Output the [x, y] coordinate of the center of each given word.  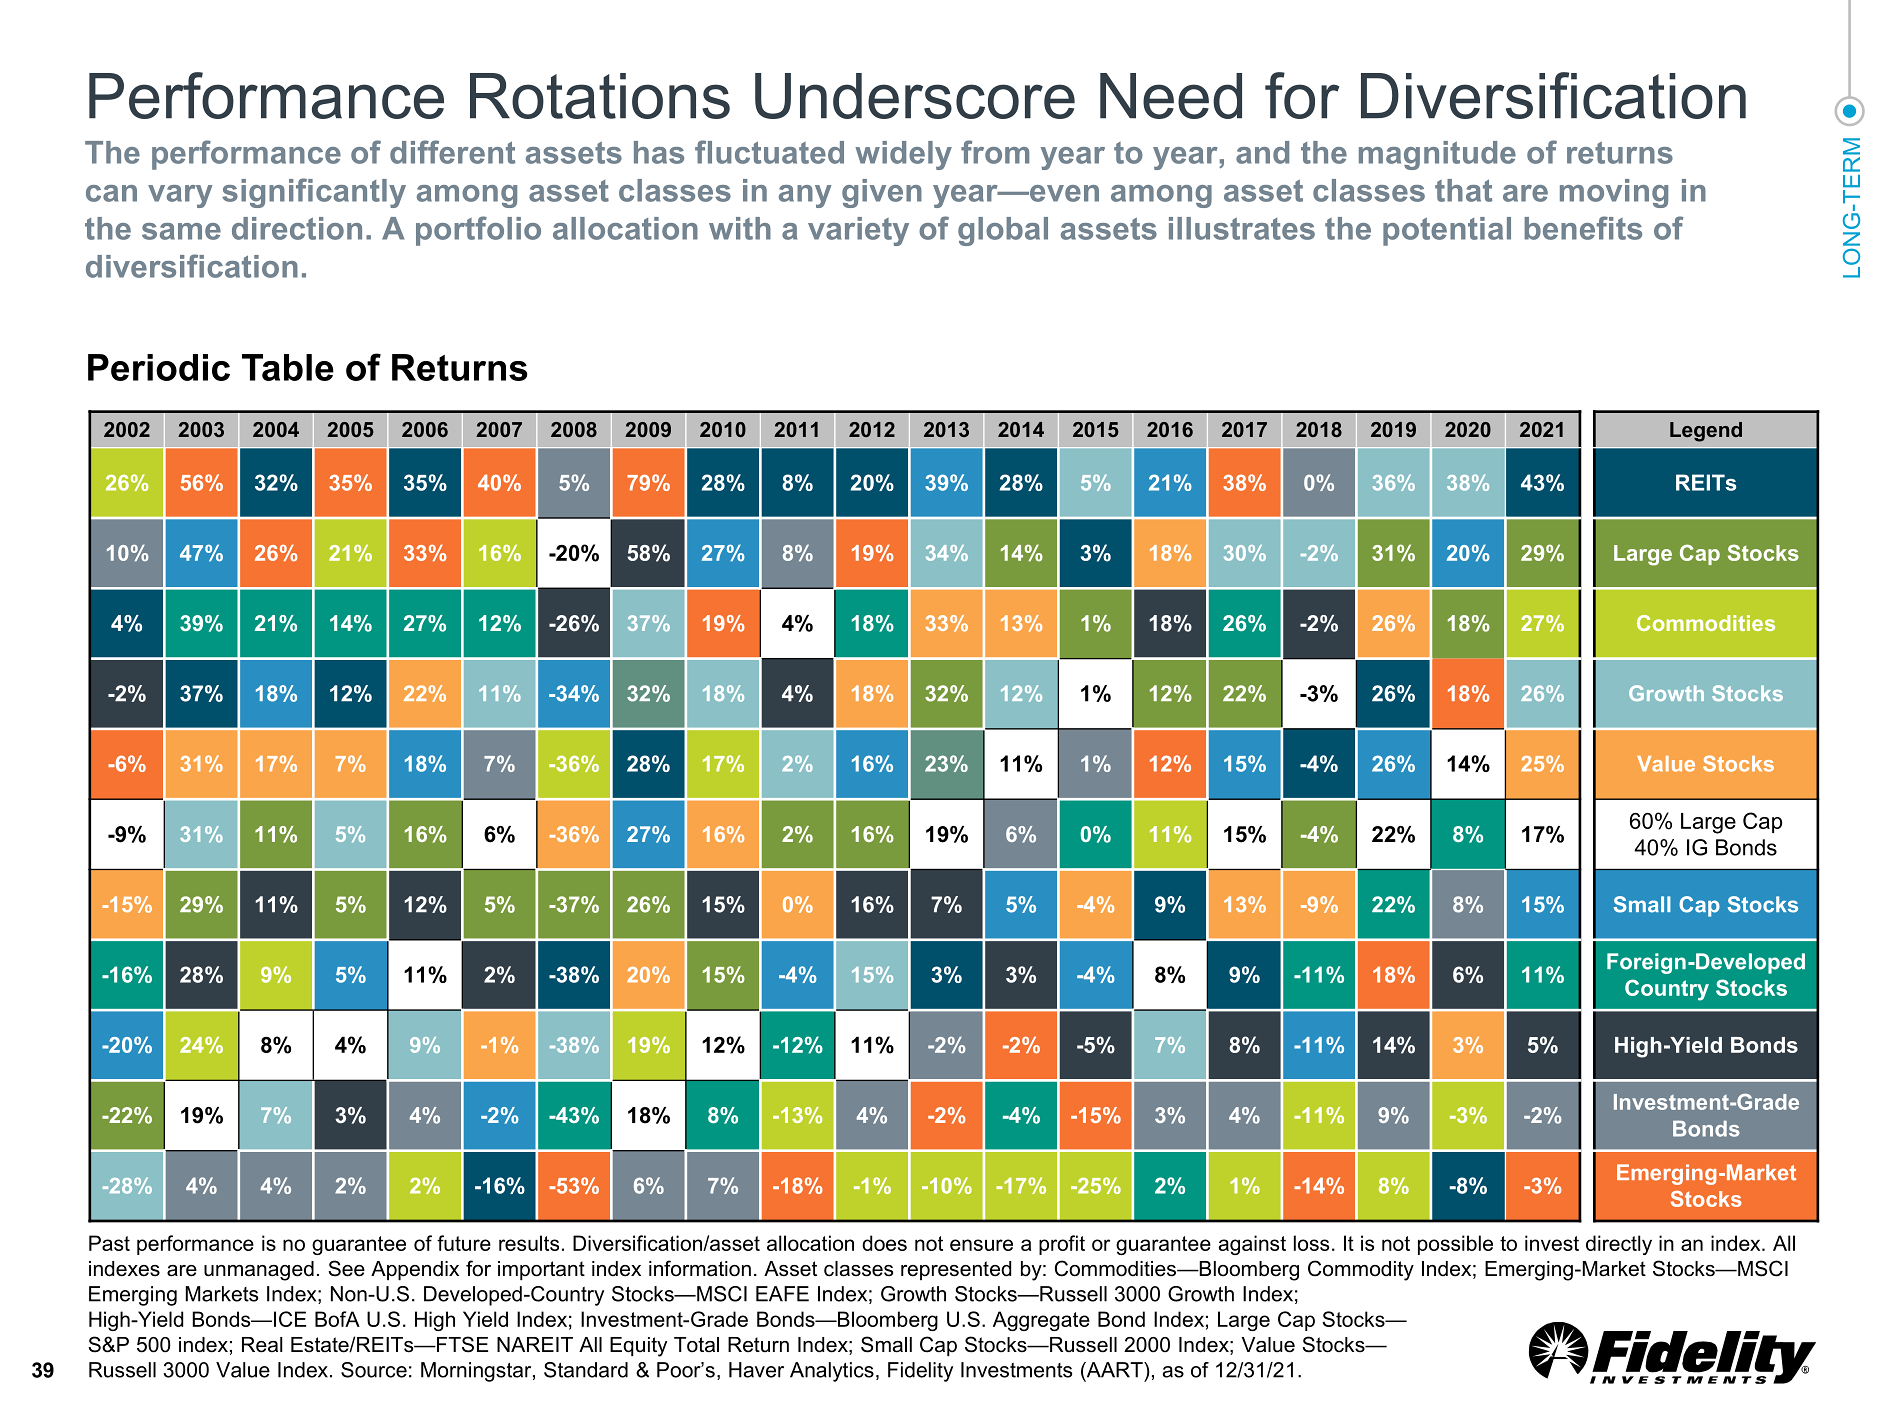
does [884, 1243]
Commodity [1361, 1270]
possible [1455, 1245]
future [464, 1243]
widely [903, 155]
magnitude [1437, 155]
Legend [1706, 432]
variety [858, 231]
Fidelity [920, 1372]
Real [262, 1345]
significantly [314, 193]
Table [288, 367]
